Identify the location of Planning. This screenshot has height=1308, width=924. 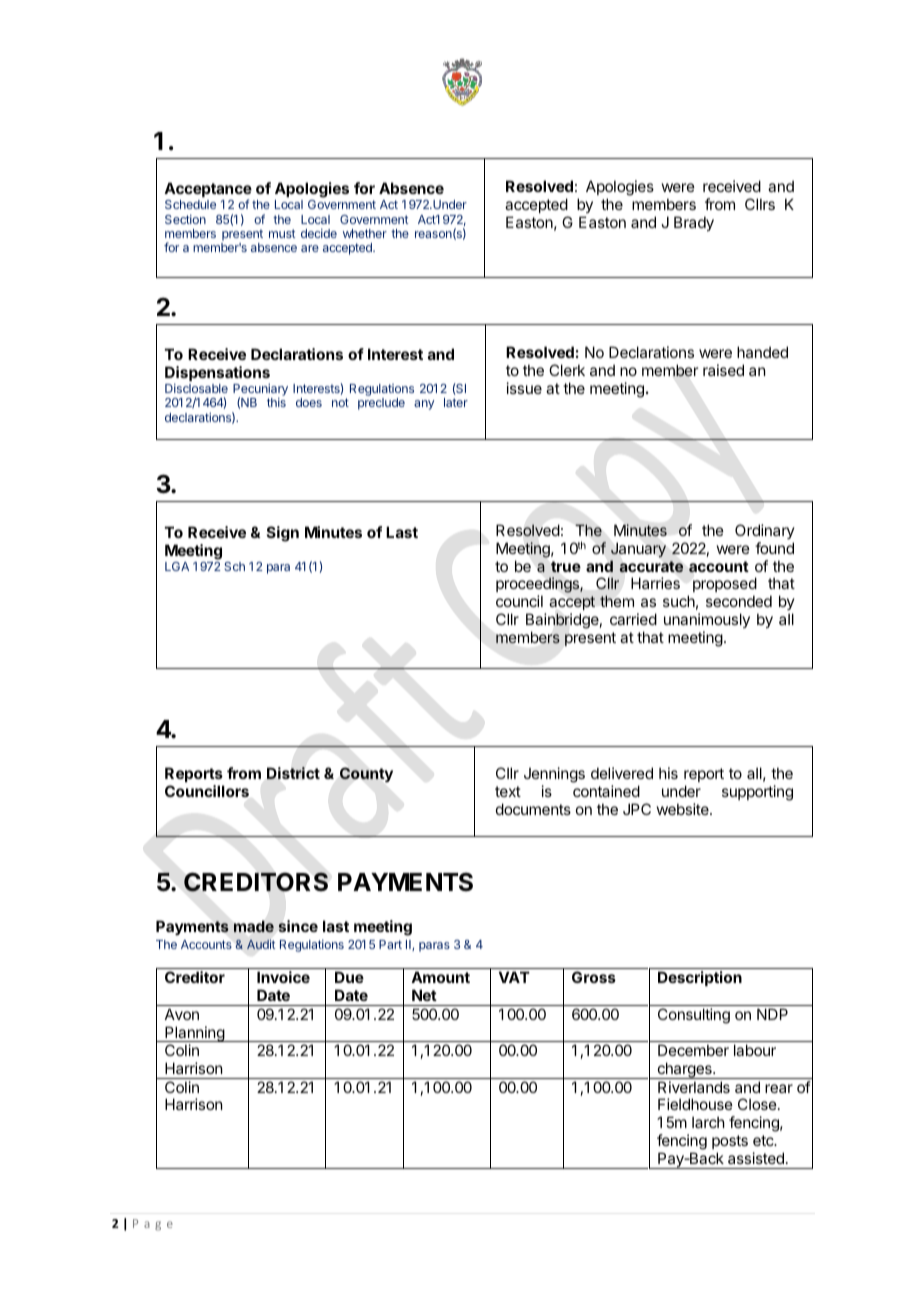
(194, 1034).
